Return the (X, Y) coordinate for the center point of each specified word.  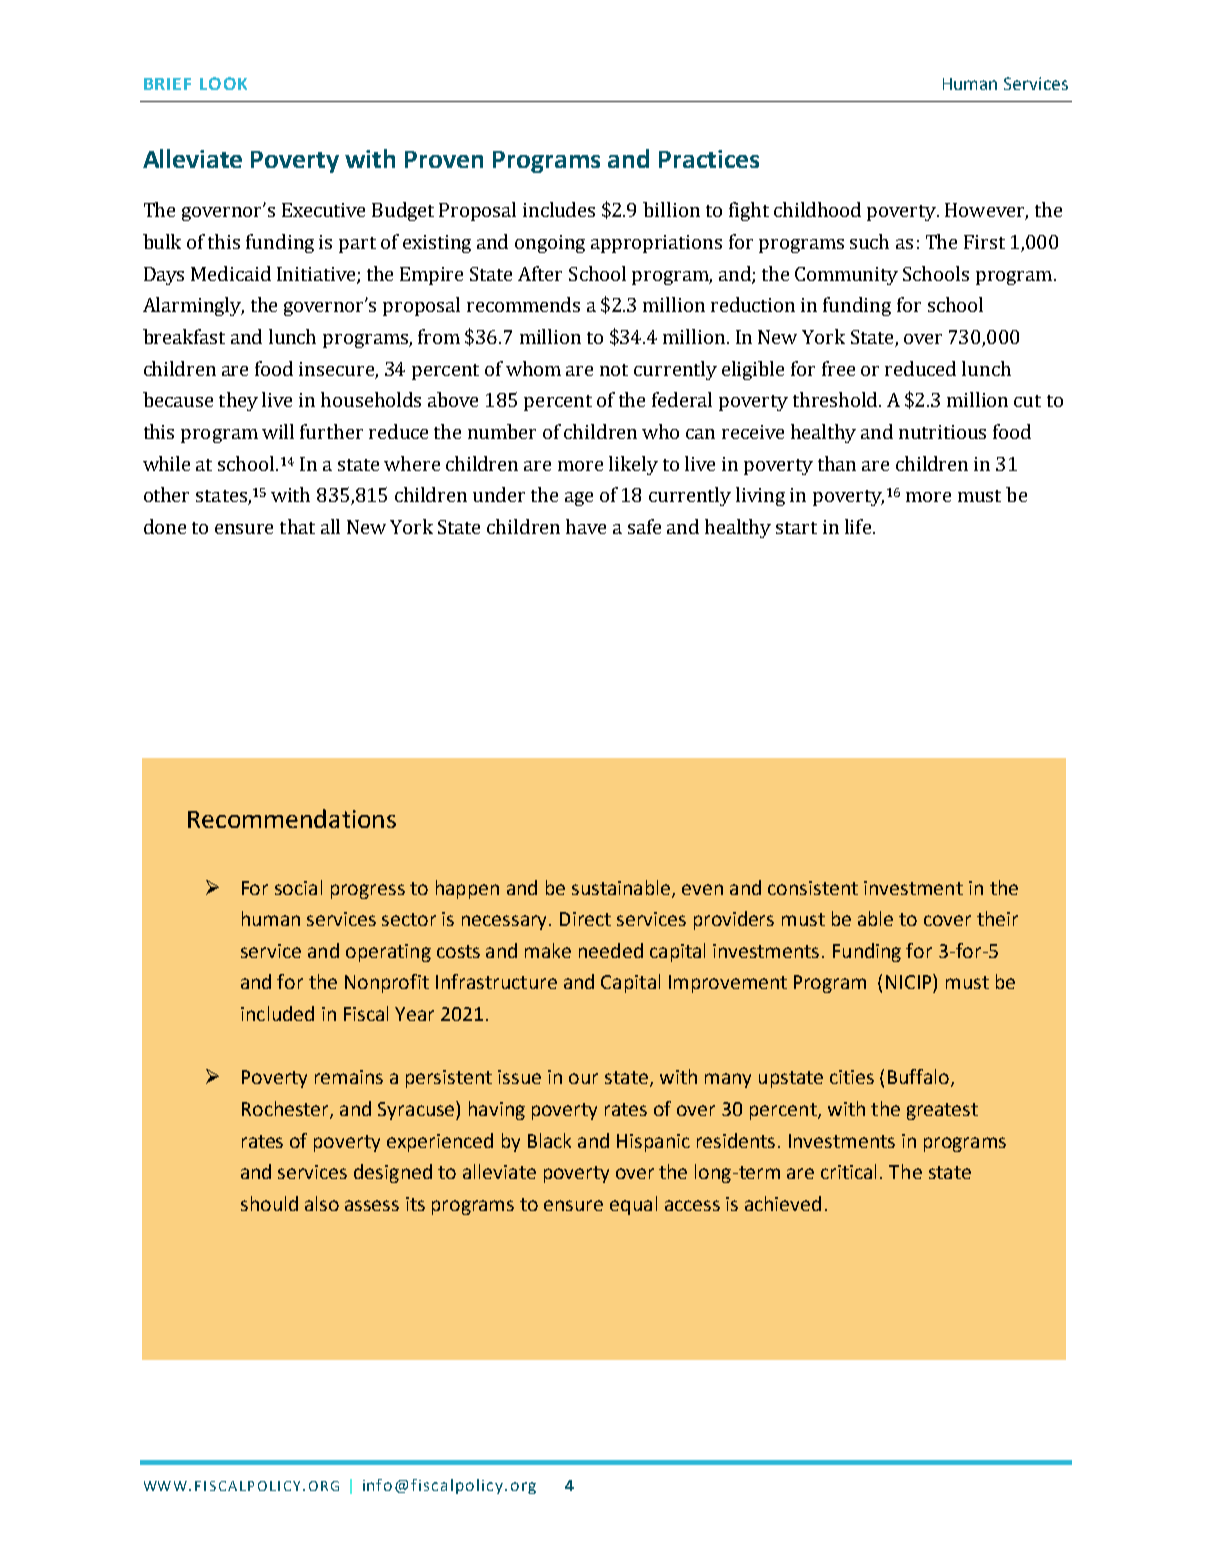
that (297, 526)
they (238, 401)
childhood (817, 209)
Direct (585, 919)
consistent (813, 888)
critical (848, 1171)
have (586, 526)
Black (549, 1140)
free (838, 368)
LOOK (223, 83)
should (269, 1203)
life (858, 526)
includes (559, 209)
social (298, 887)
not (614, 370)
